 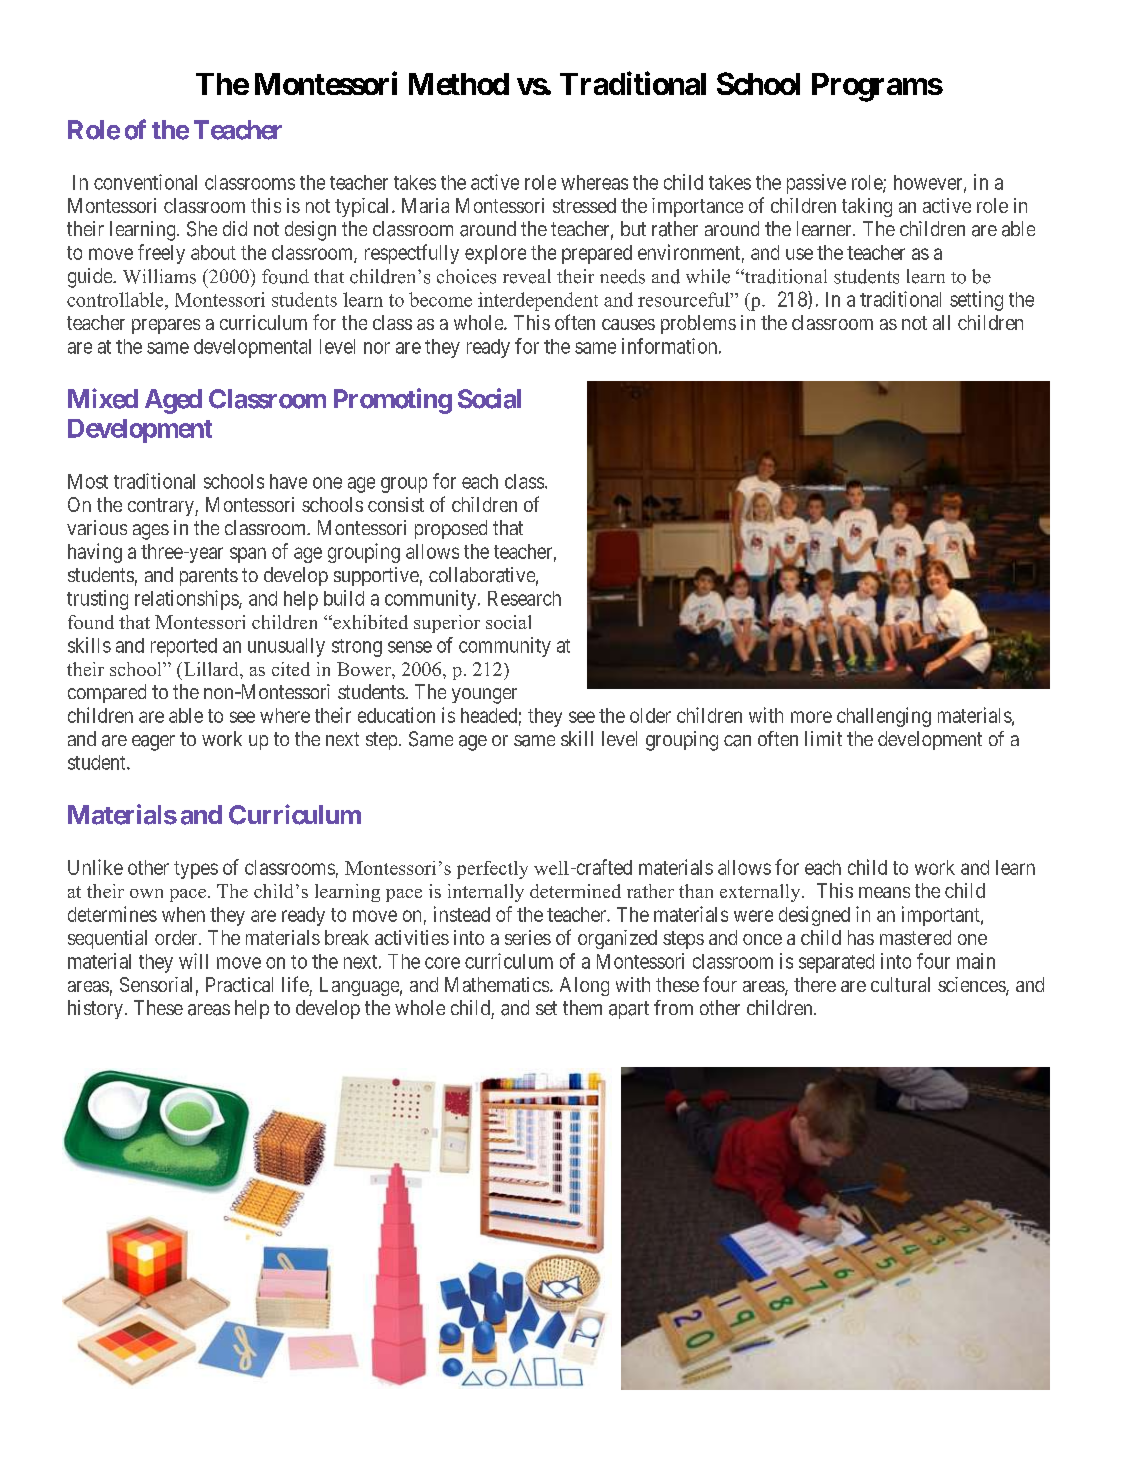 I want to click on Method, so click(x=459, y=84).
